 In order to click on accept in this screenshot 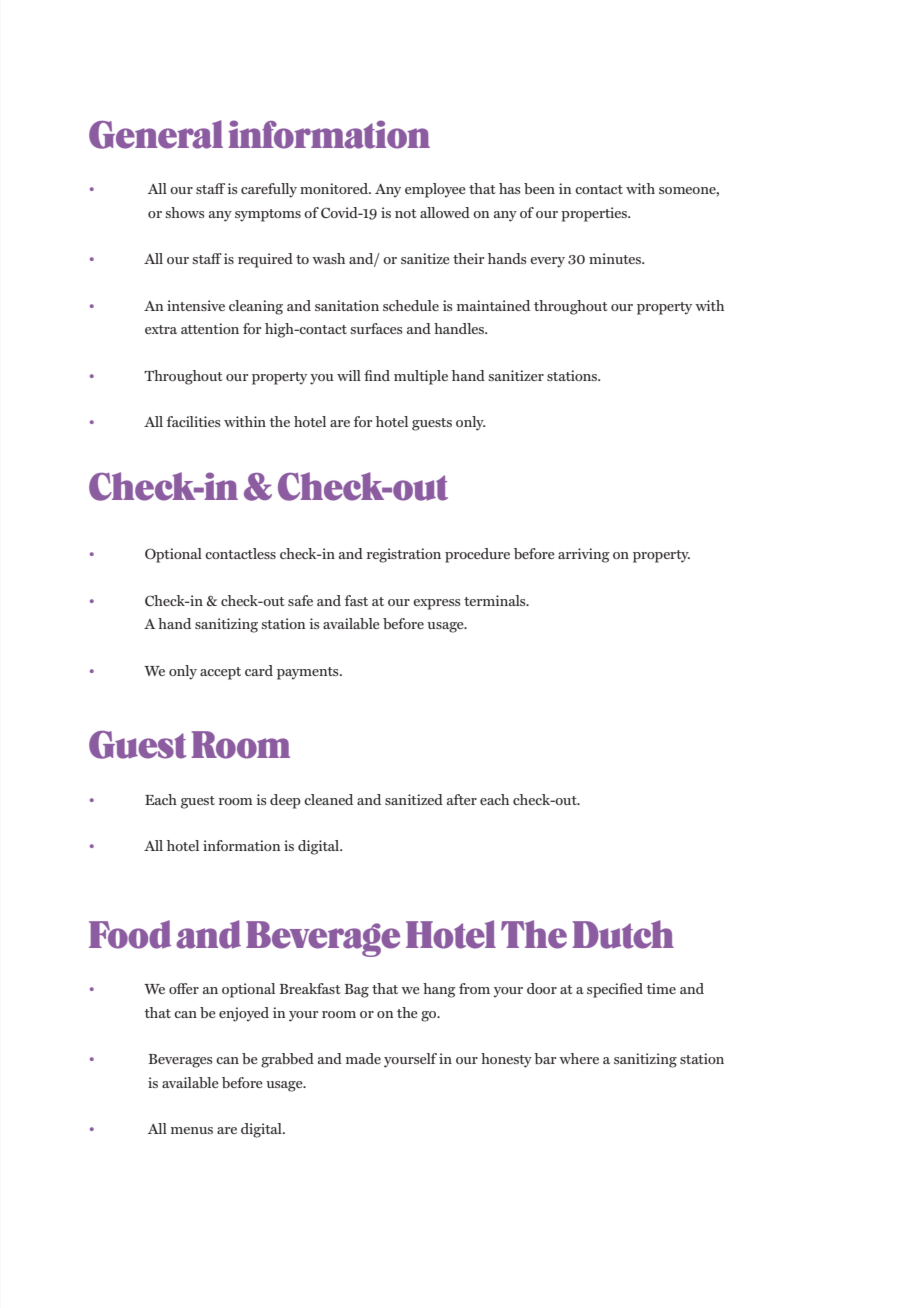, I will do `click(220, 673)`.
